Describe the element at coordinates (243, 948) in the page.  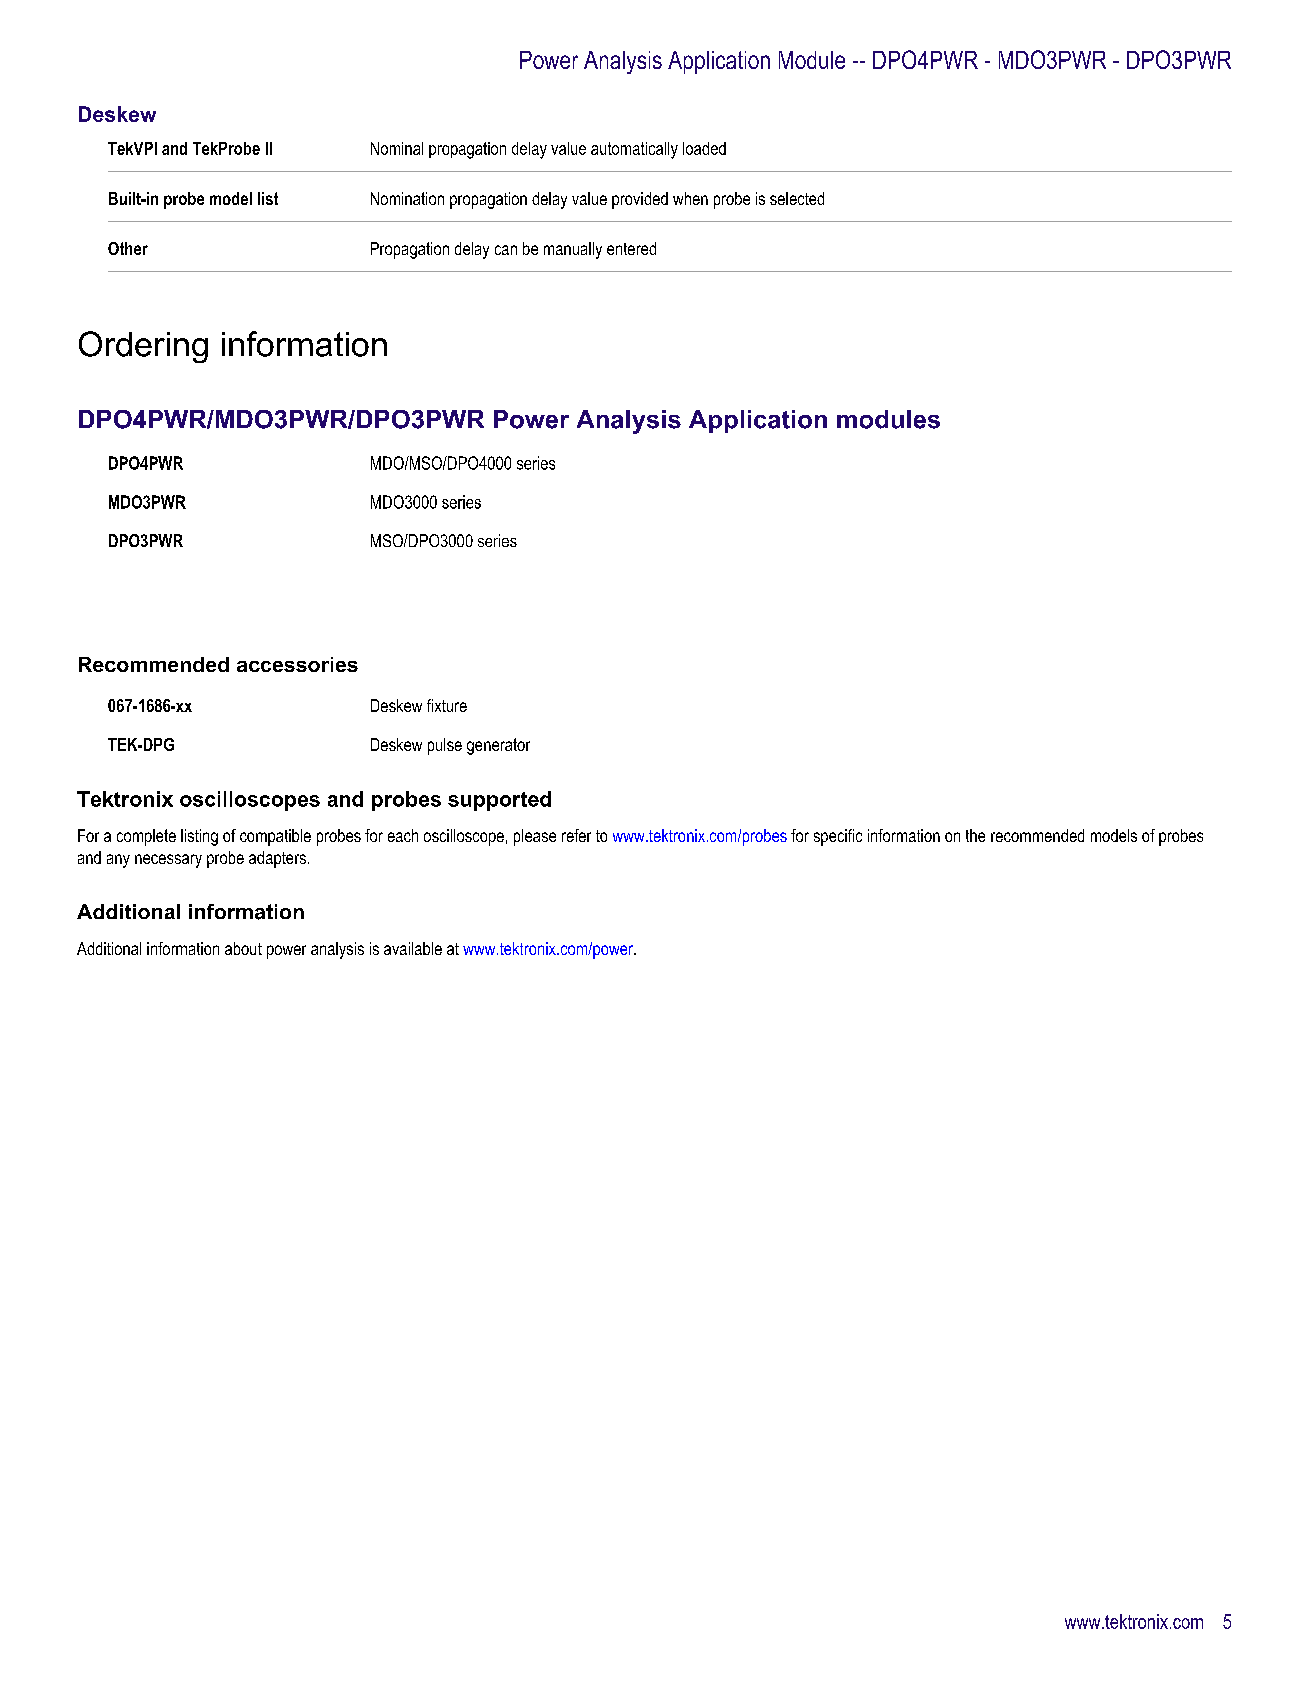
I see `about` at that location.
